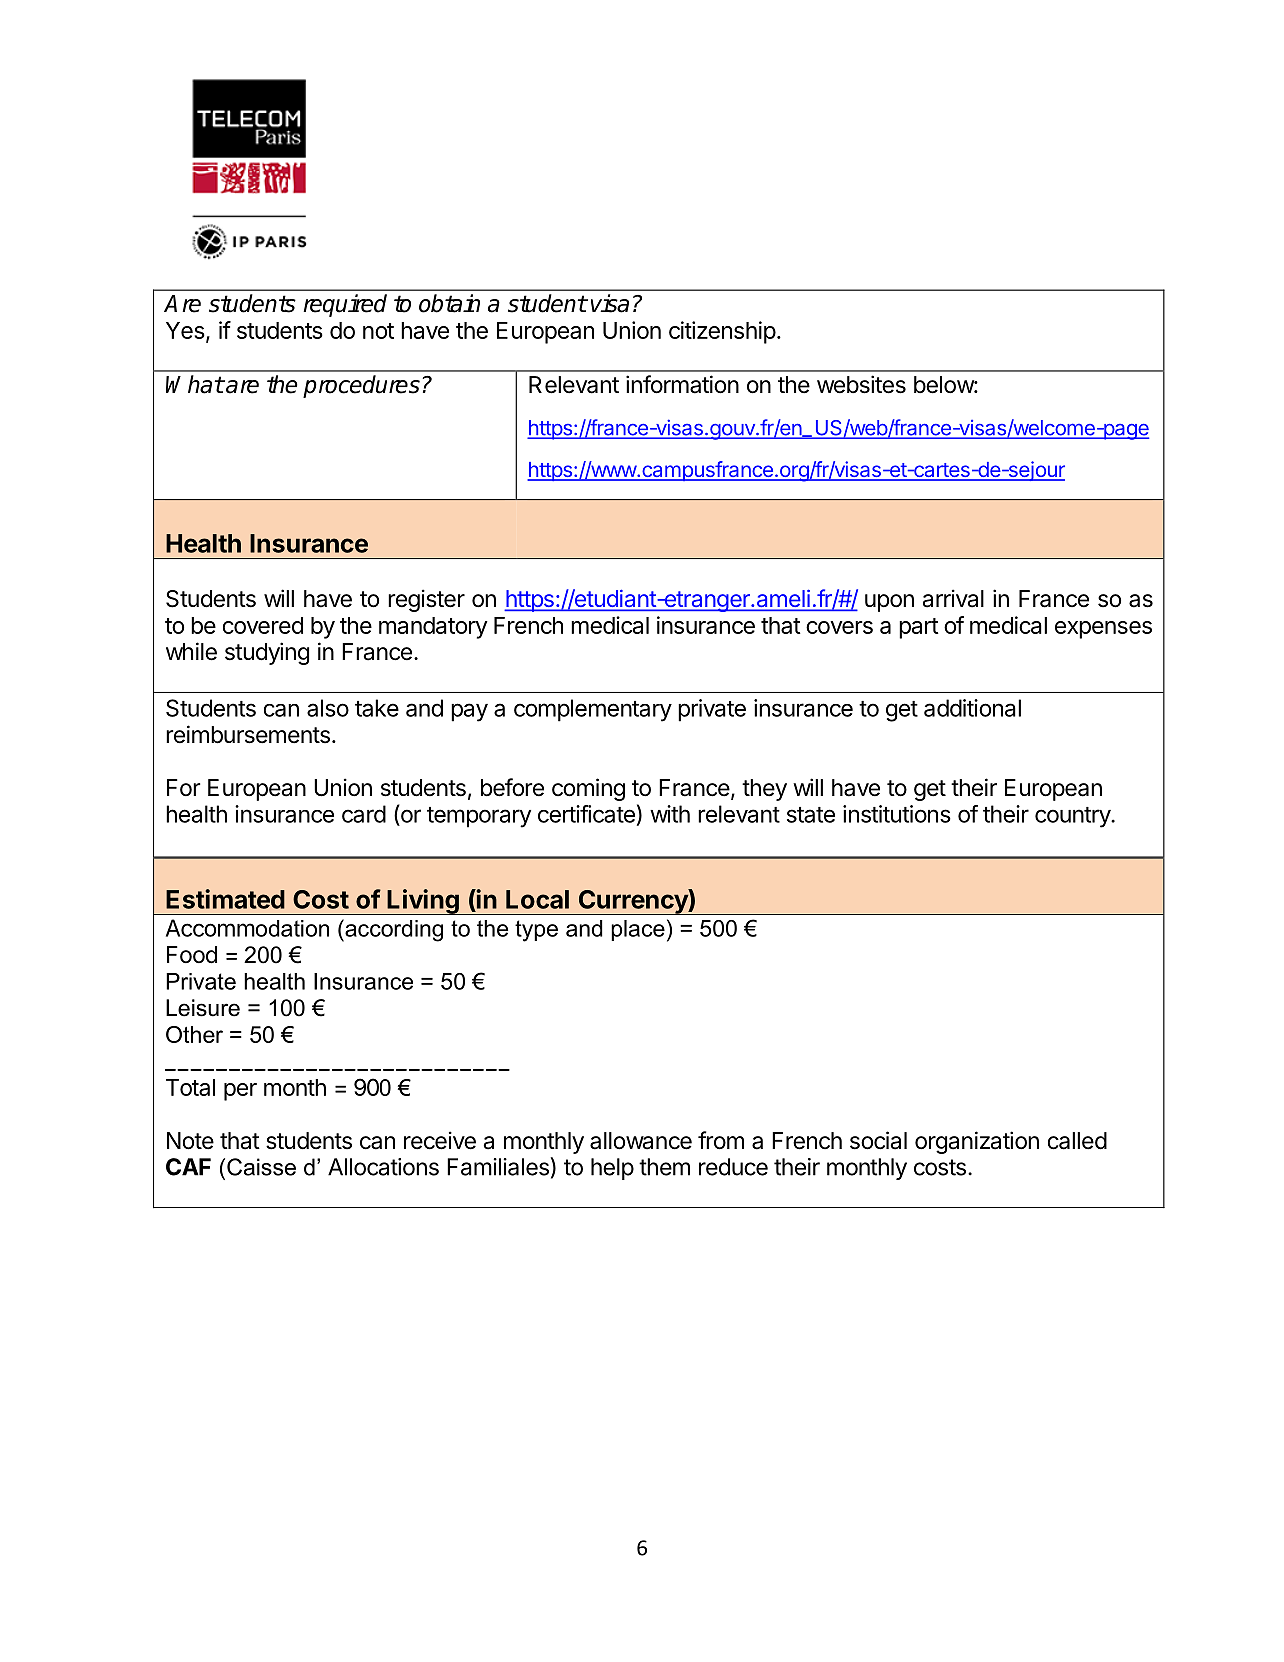 This screenshot has width=1284, height=1662. I want to click on citizenship, so click(722, 332).
